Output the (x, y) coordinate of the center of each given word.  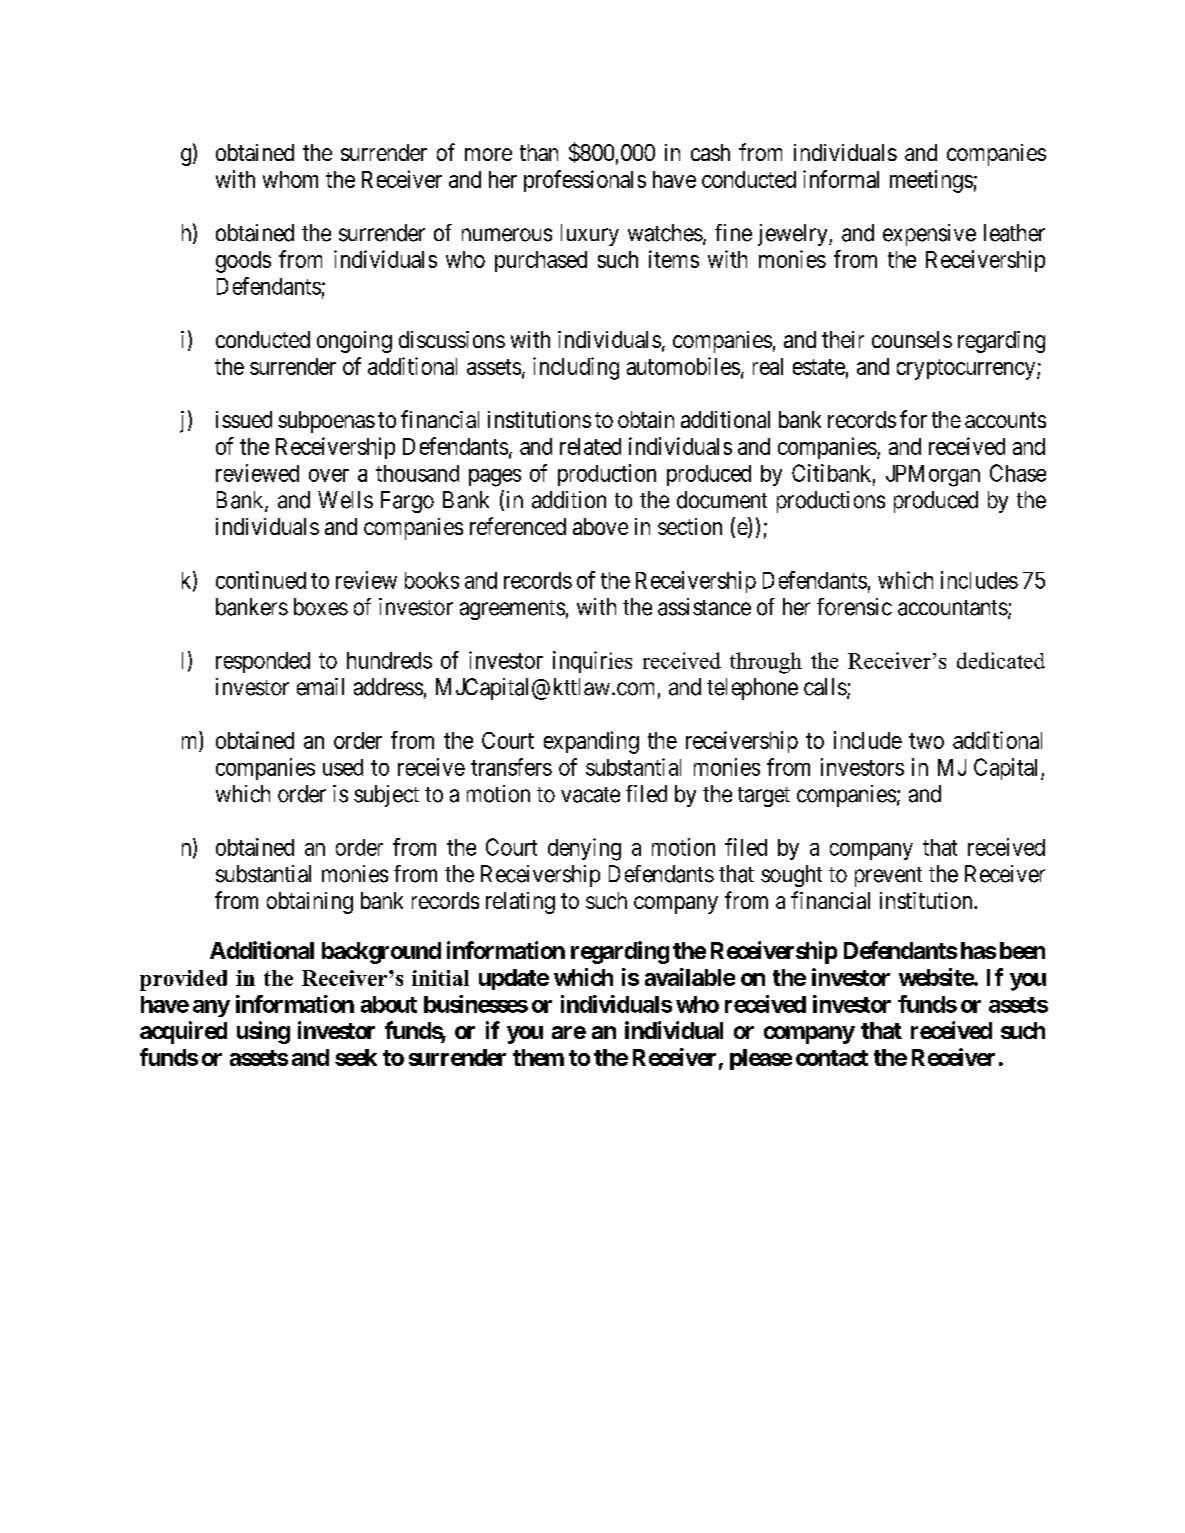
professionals (585, 181)
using (263, 1032)
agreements (512, 610)
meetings (931, 181)
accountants (953, 608)
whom (290, 179)
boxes (321, 607)
